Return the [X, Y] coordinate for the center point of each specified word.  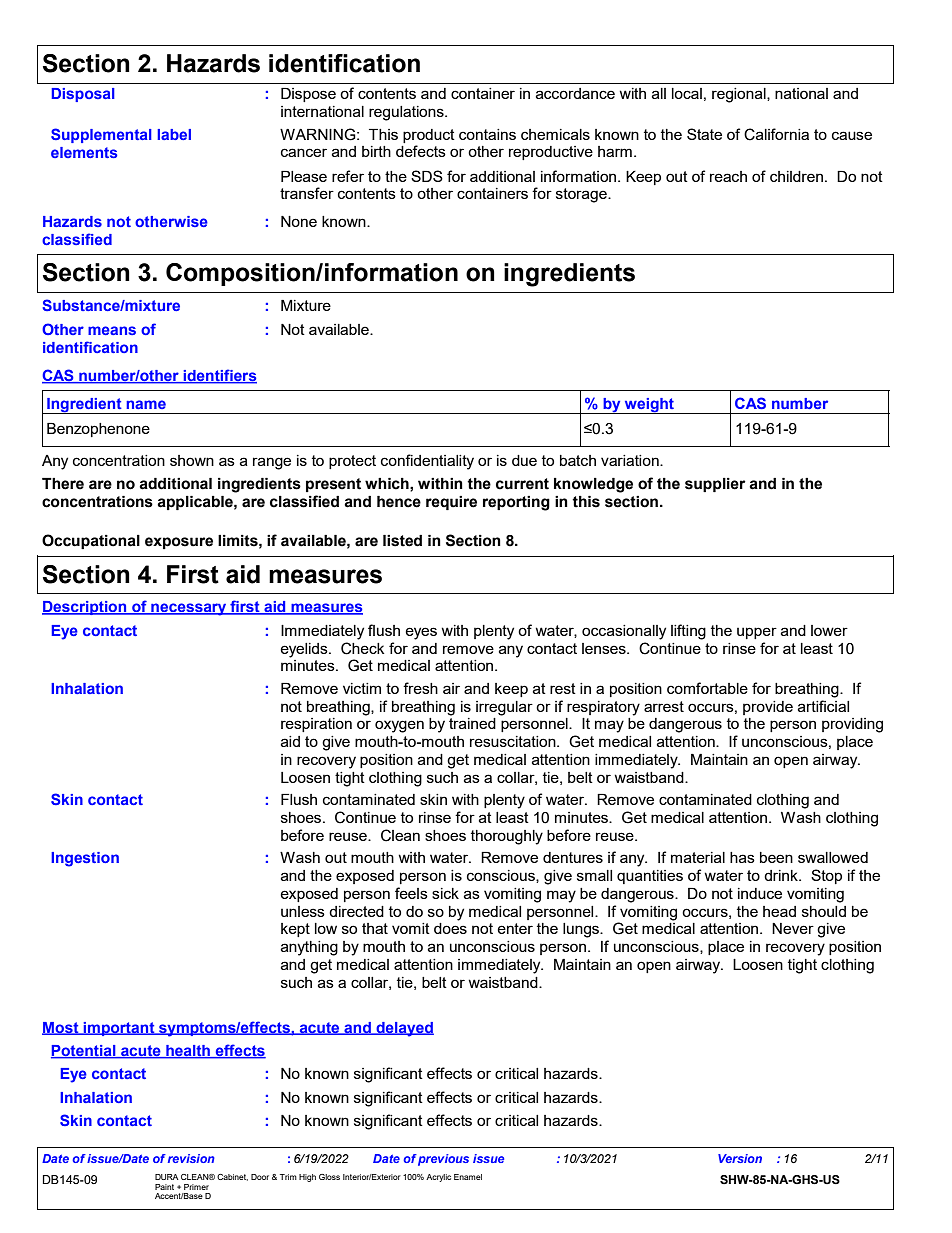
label [174, 134]
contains [487, 134]
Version [740, 1158]
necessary [189, 609]
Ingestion [85, 859]
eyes [421, 633]
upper [757, 633]
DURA [167, 1177]
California [776, 134]
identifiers [219, 376]
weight [649, 406]
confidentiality [427, 462]
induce [760, 893]
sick [445, 893]
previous [443, 1160]
